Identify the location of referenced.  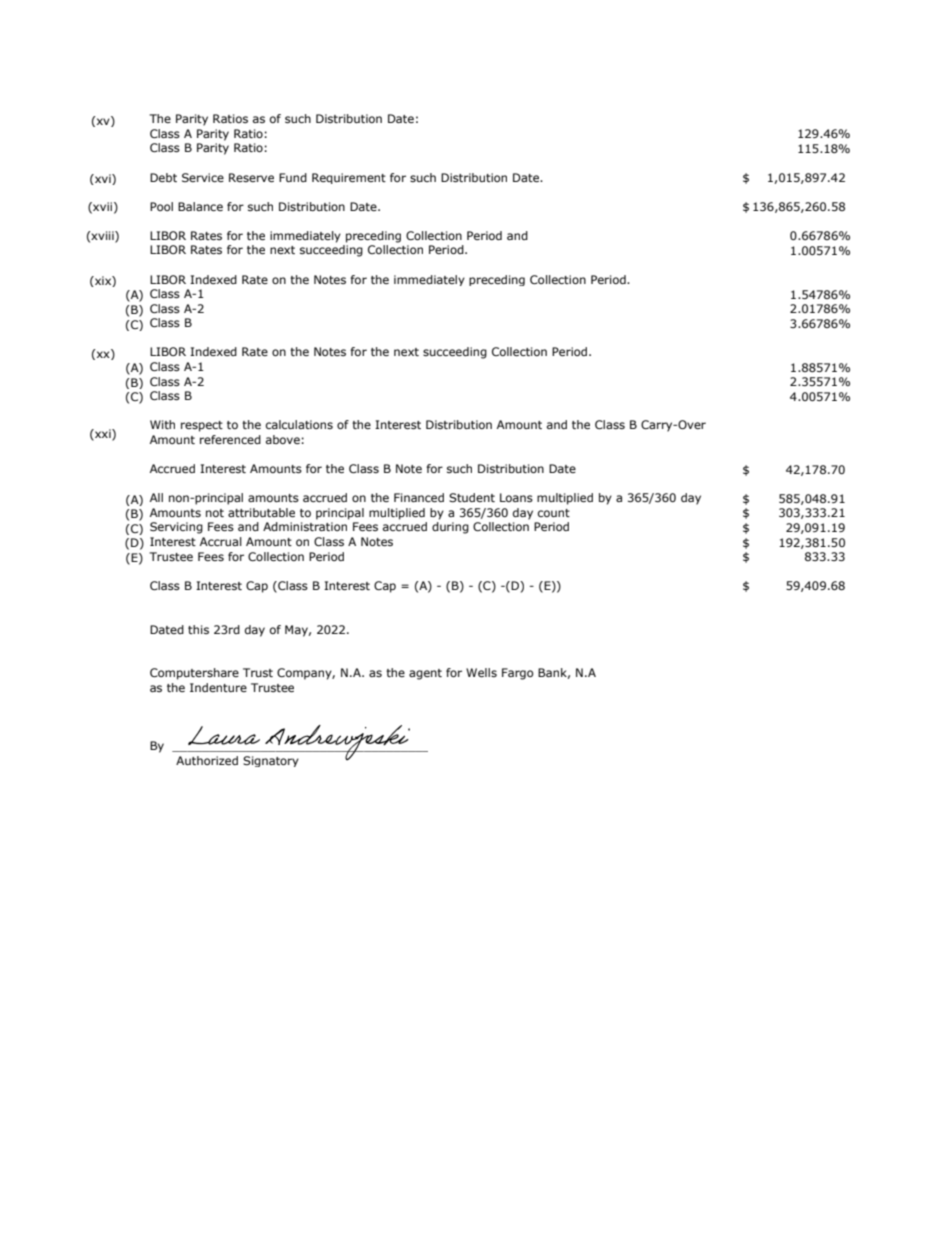
(230, 439).
